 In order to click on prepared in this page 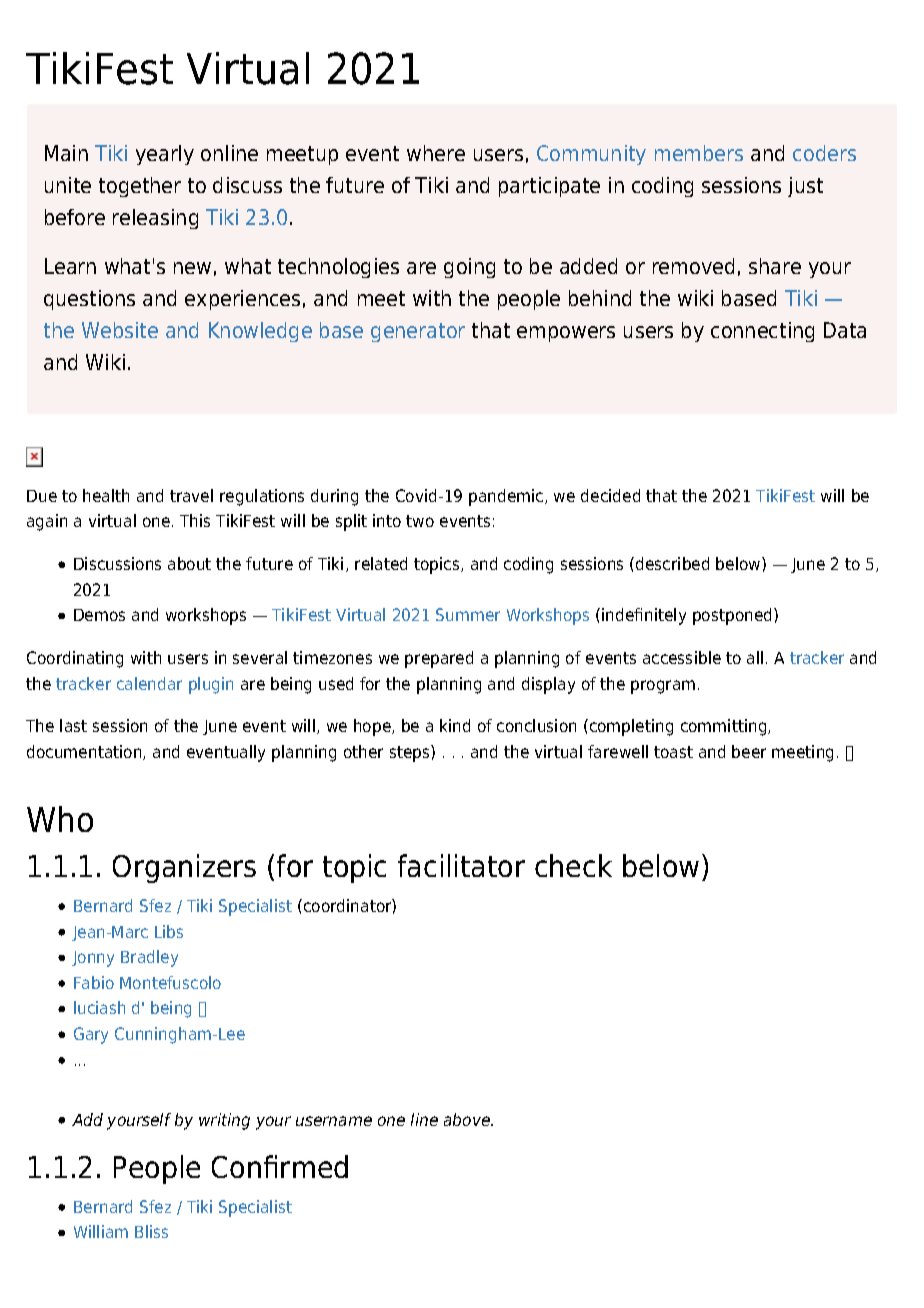, I will do `click(439, 659)`.
